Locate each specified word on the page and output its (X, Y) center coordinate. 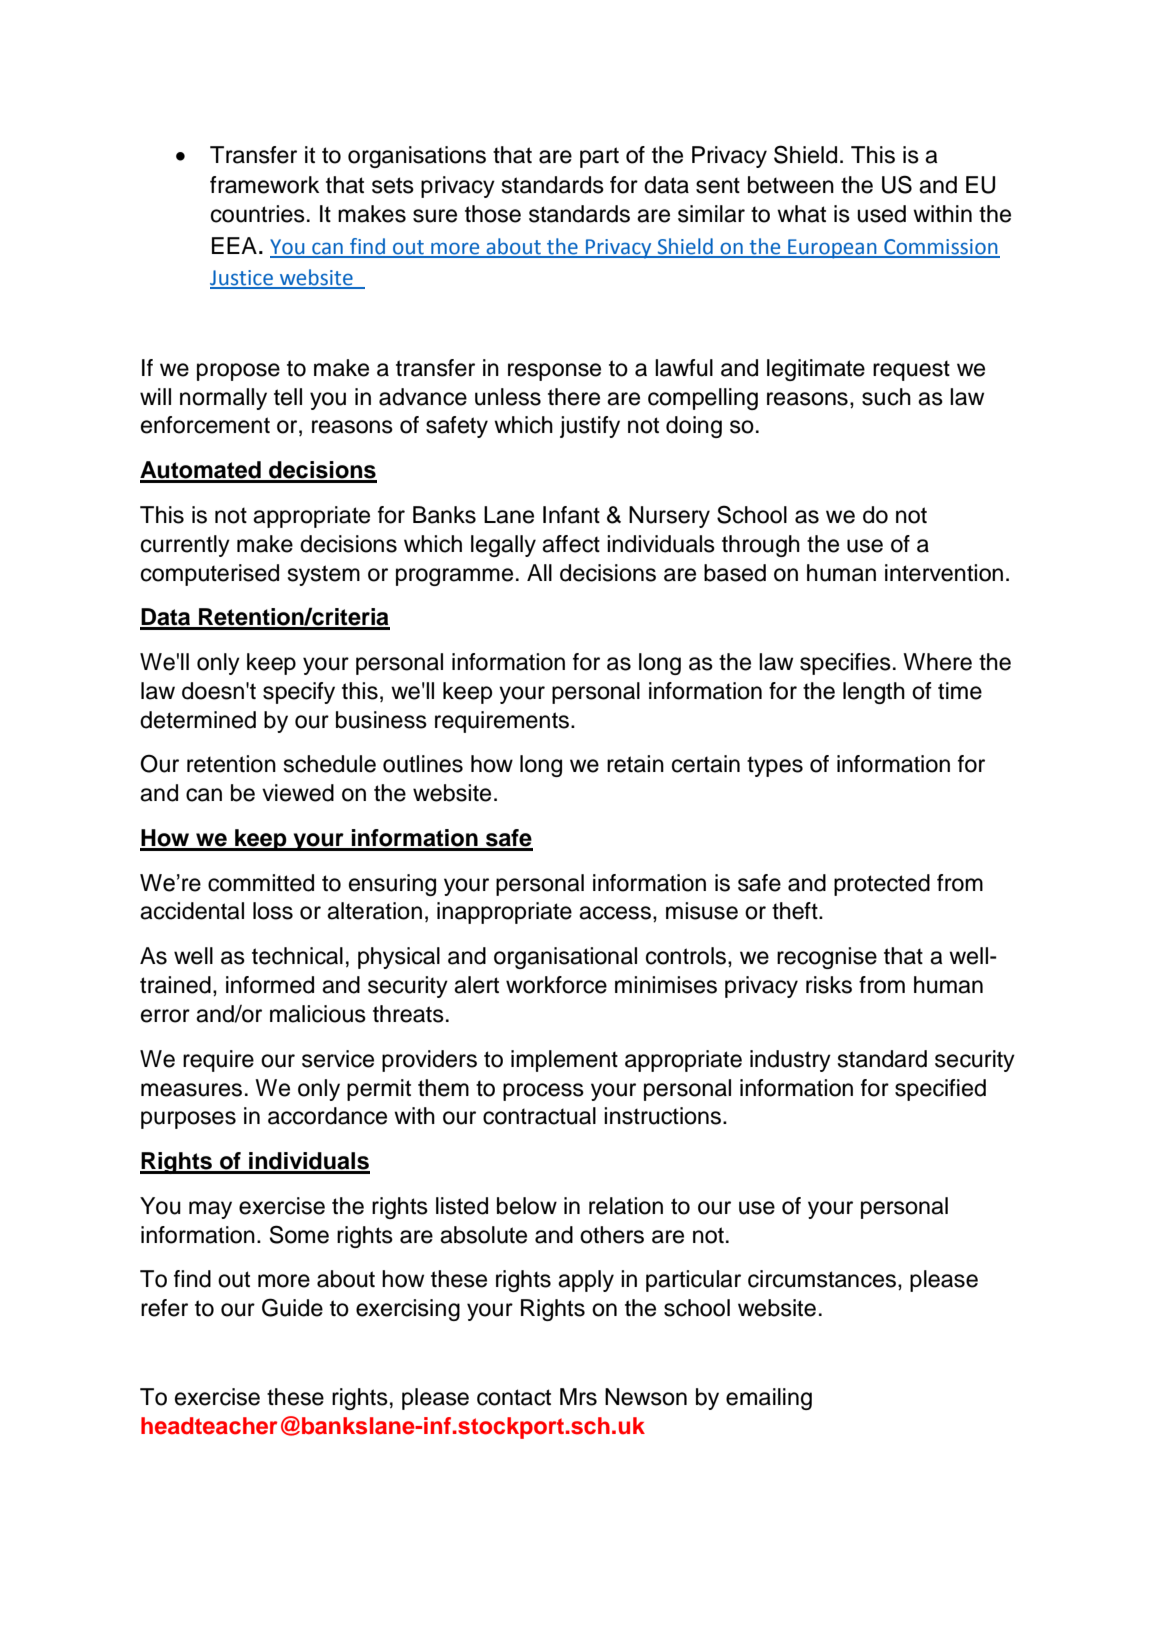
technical (297, 956)
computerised (210, 575)
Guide (292, 1307)
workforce (556, 985)
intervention (944, 573)
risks (829, 985)
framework (264, 185)
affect (571, 544)
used (881, 214)
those (493, 214)
